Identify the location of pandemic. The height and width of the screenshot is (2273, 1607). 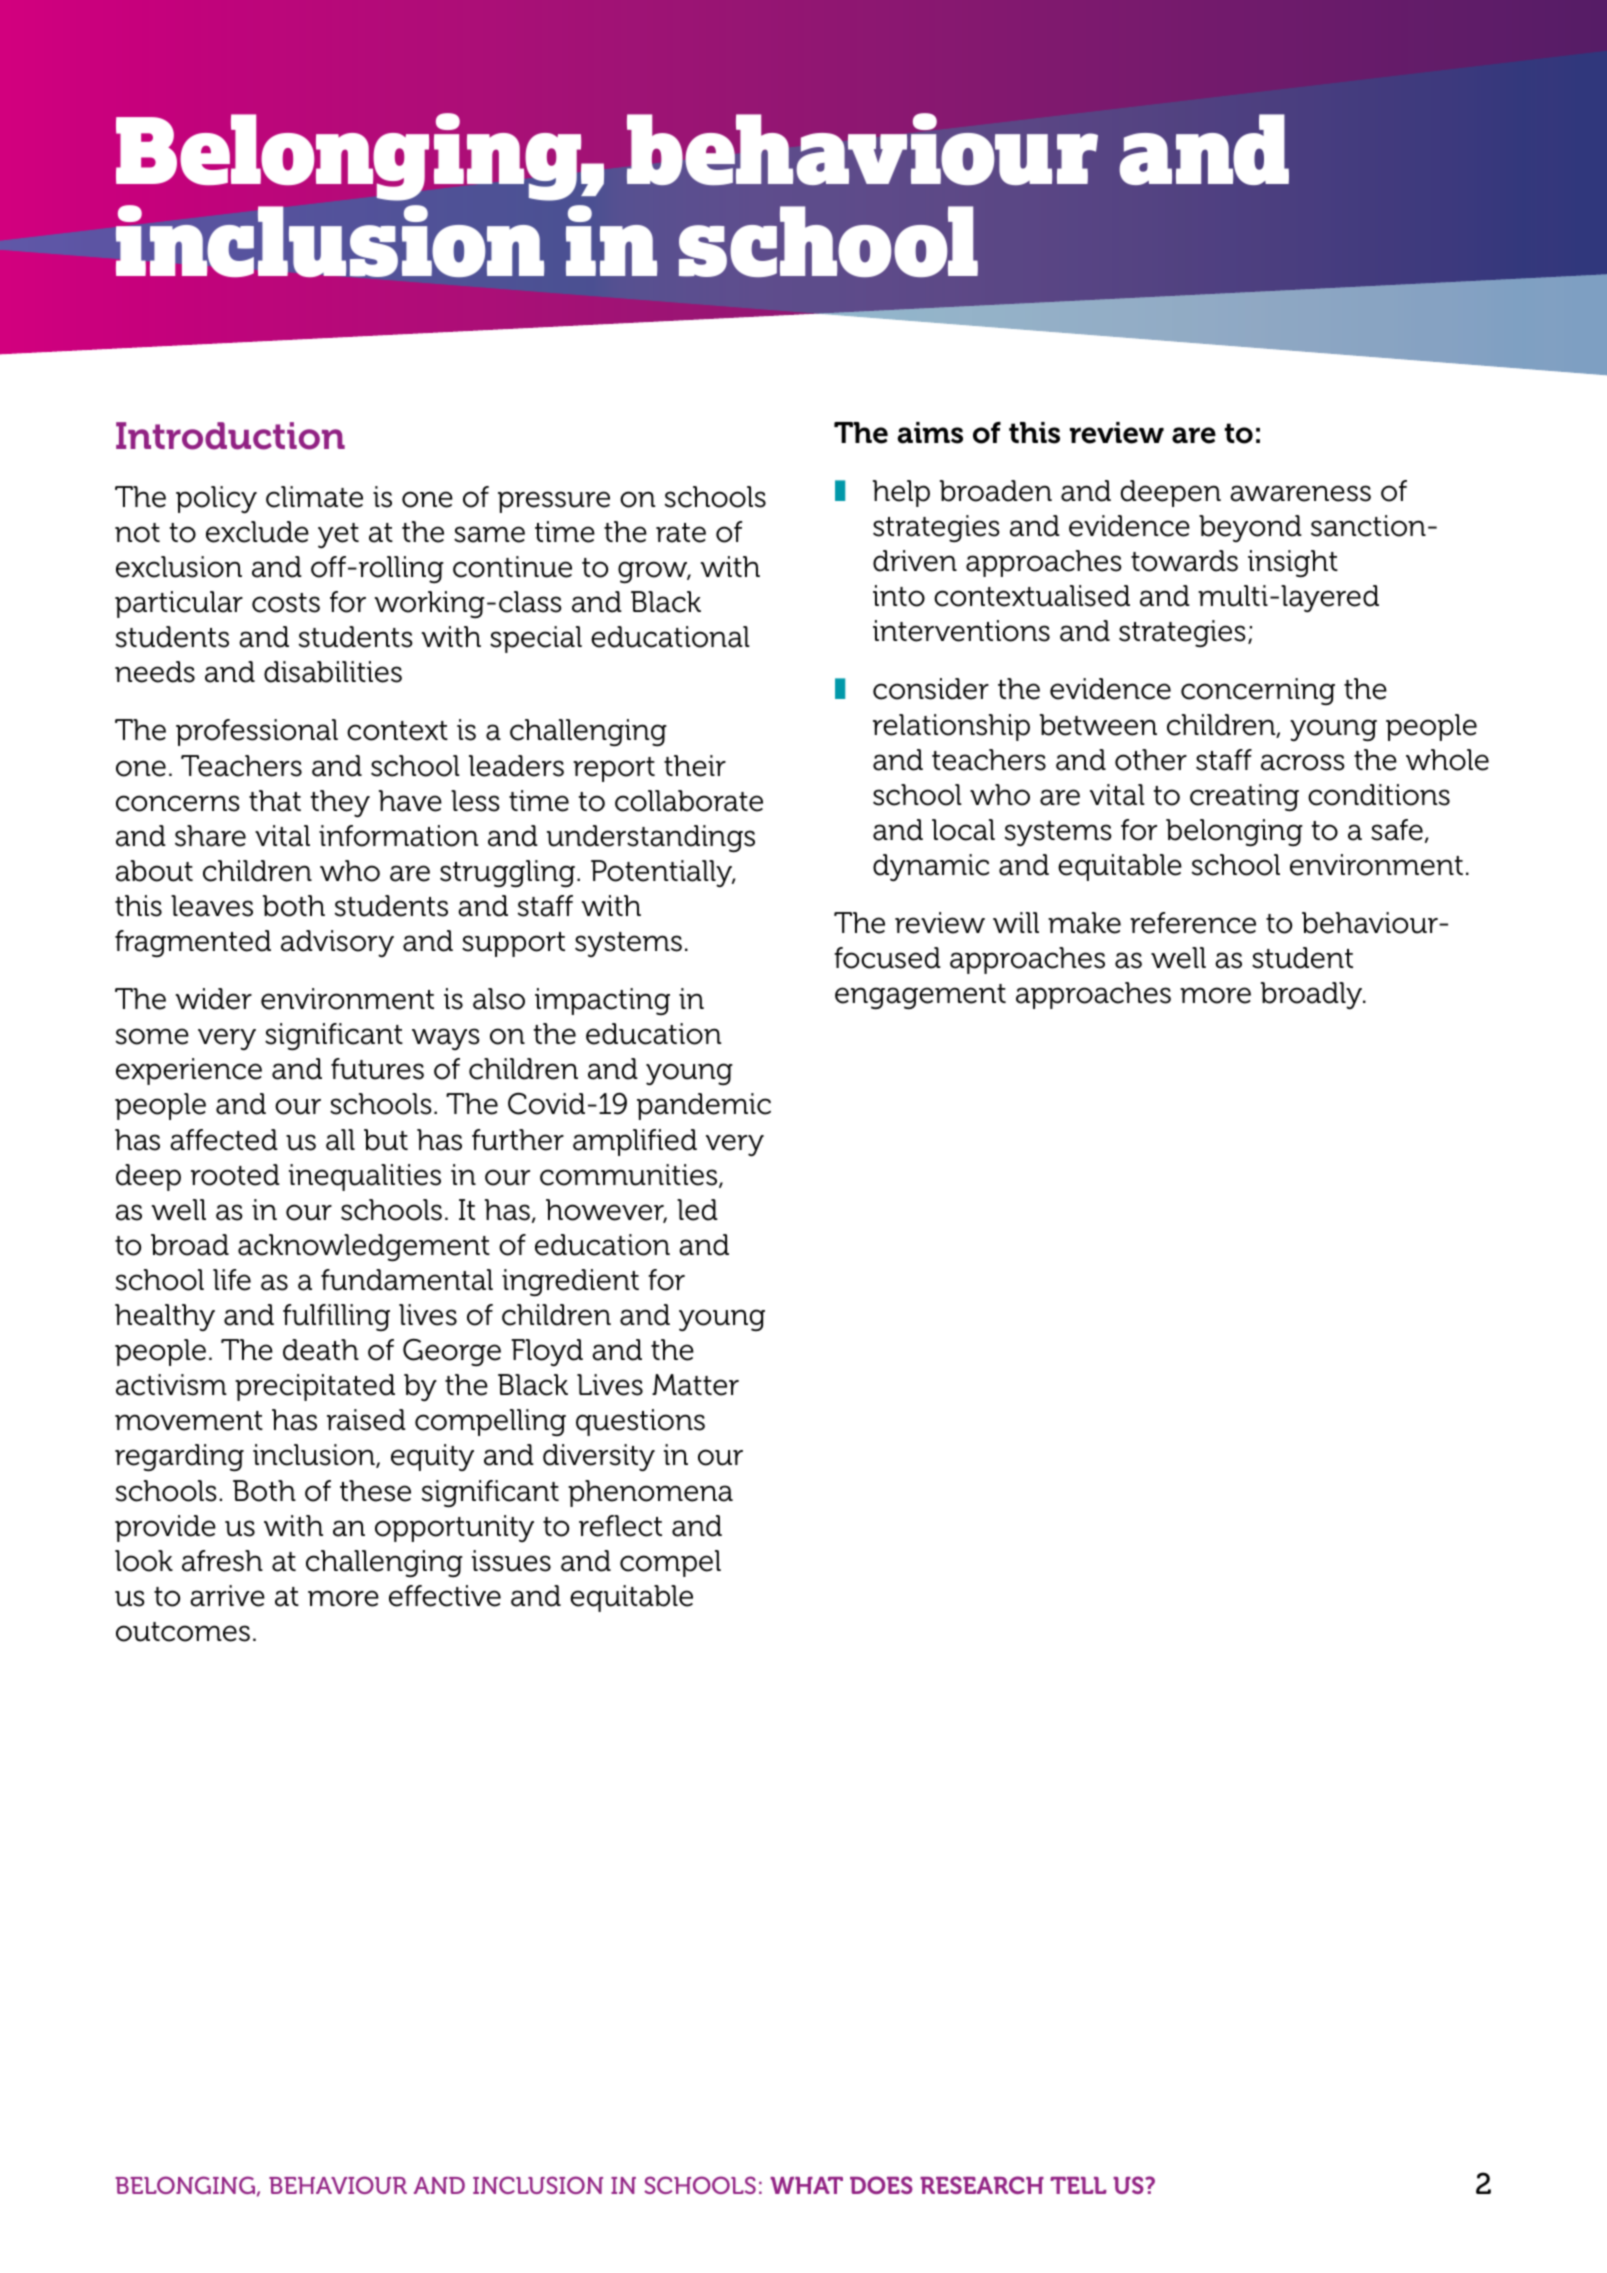
(704, 1106).
